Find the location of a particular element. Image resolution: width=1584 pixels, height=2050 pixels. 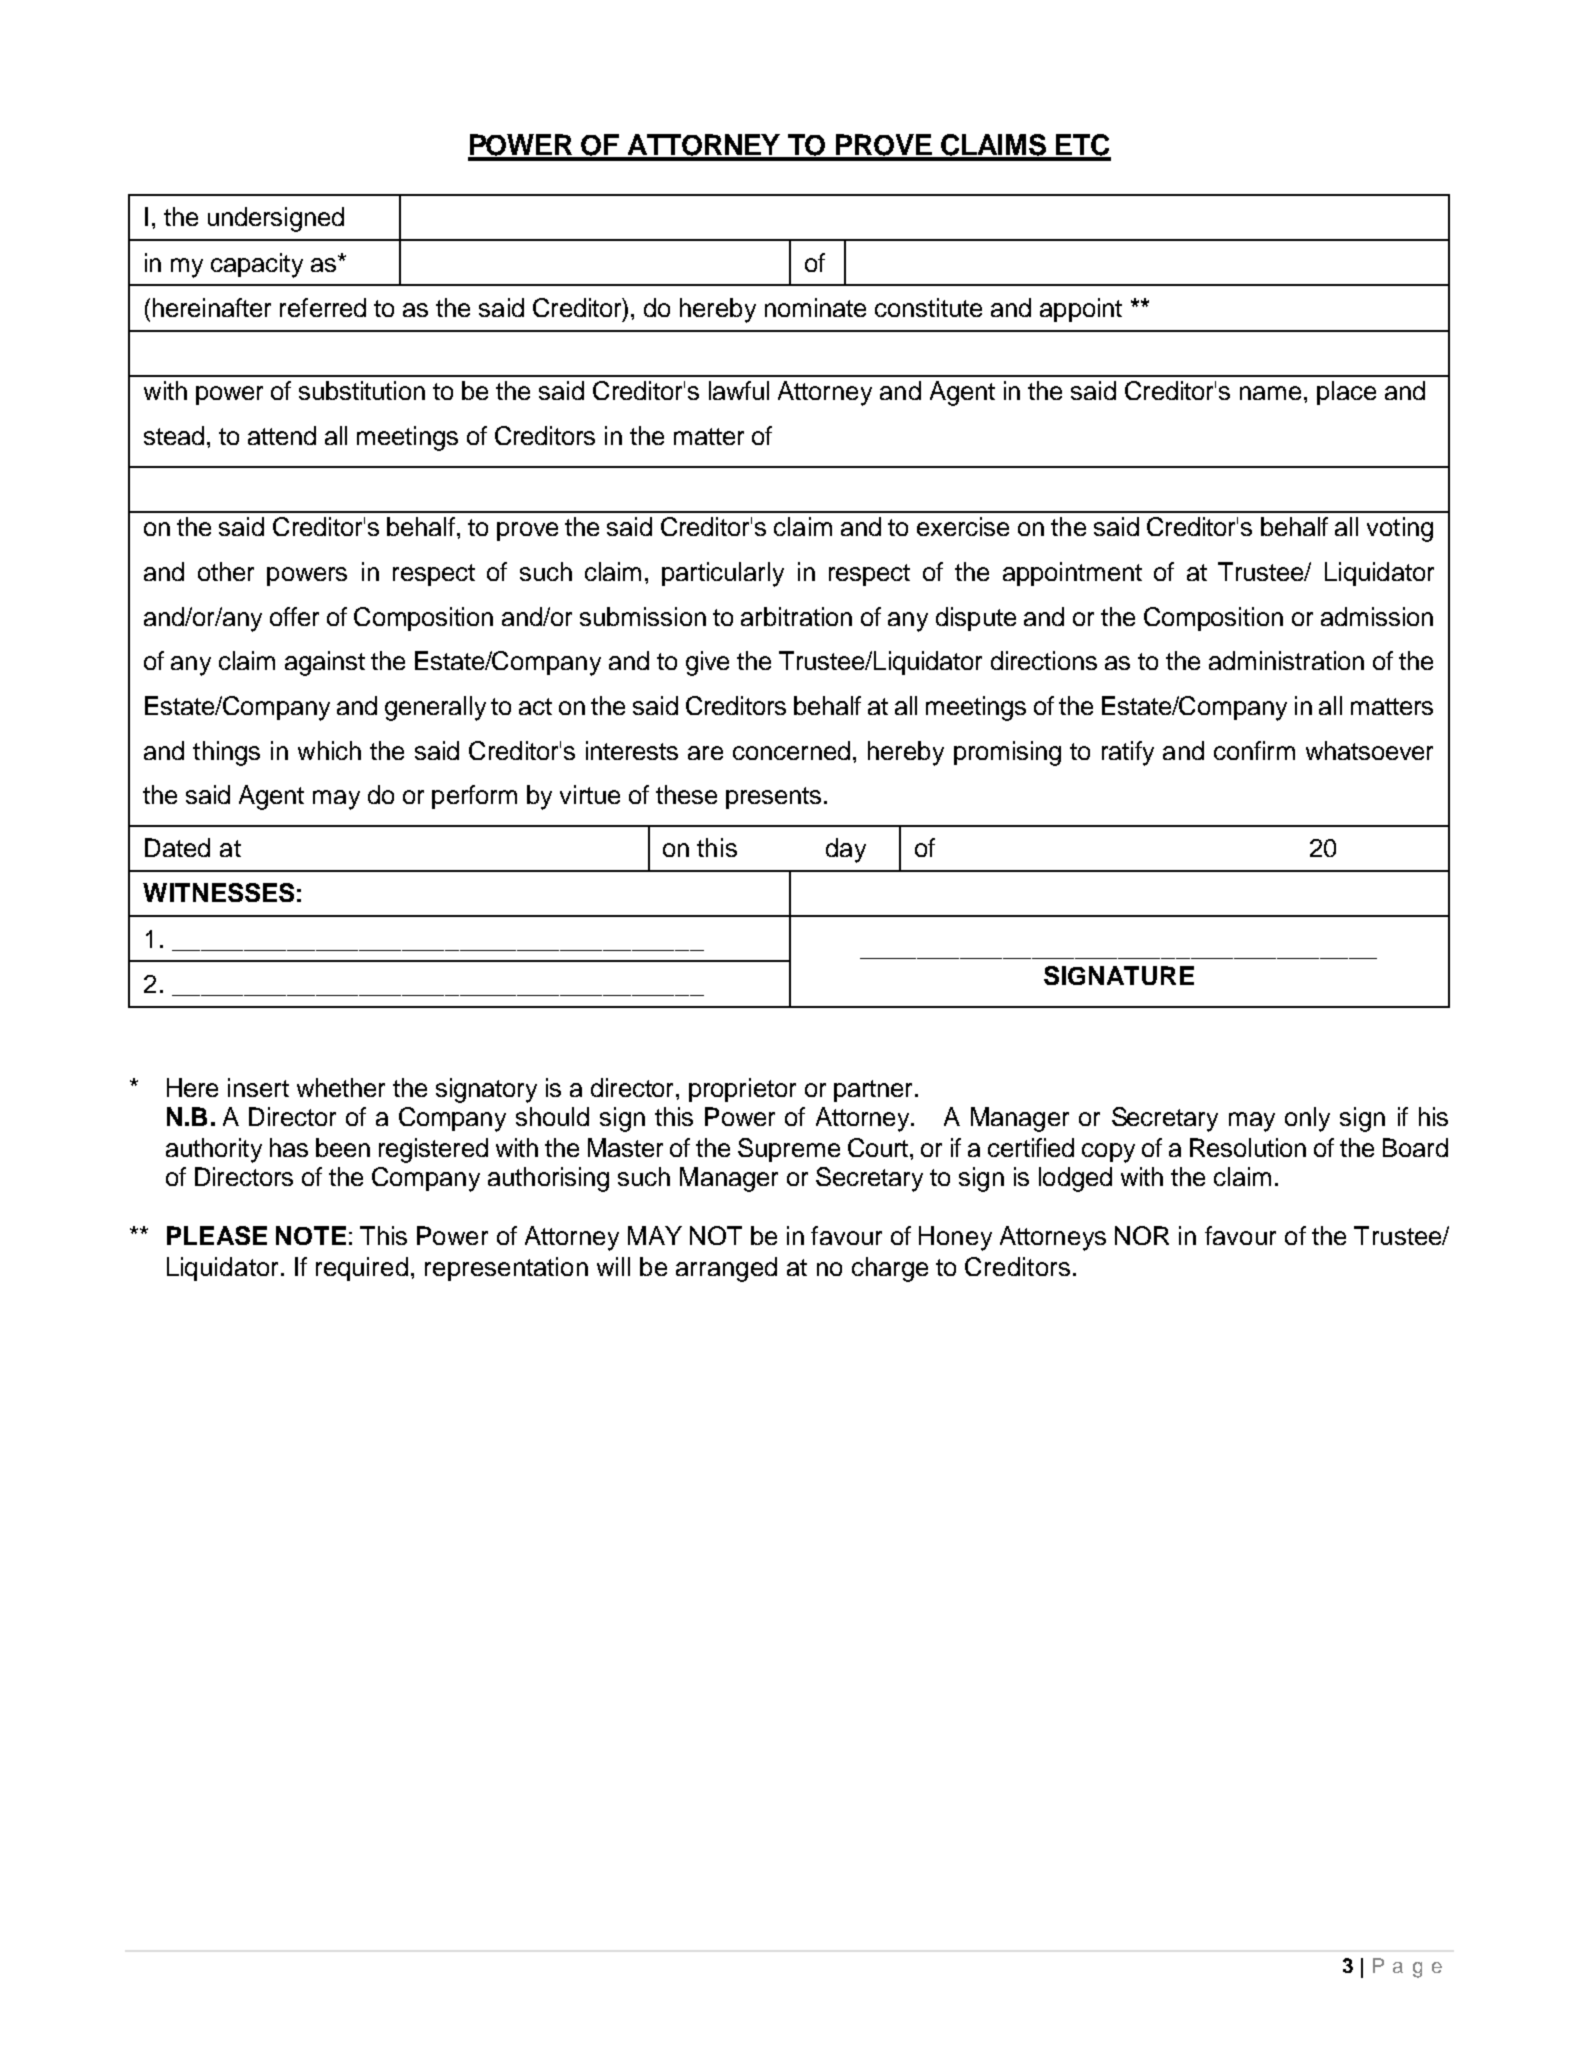

offer is located at coordinates (294, 616).
